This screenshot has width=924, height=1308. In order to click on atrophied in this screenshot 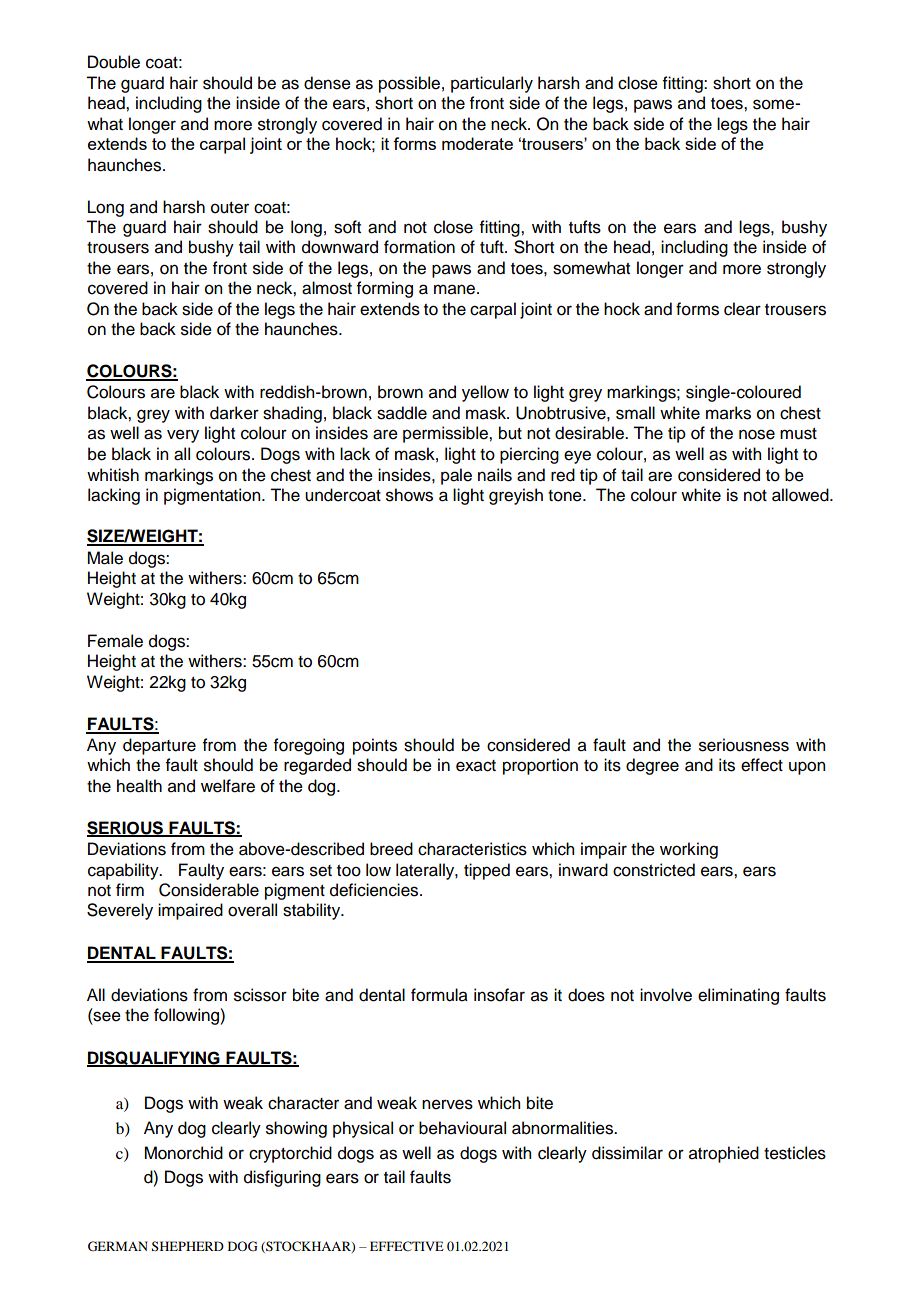, I will do `click(724, 1154)`.
